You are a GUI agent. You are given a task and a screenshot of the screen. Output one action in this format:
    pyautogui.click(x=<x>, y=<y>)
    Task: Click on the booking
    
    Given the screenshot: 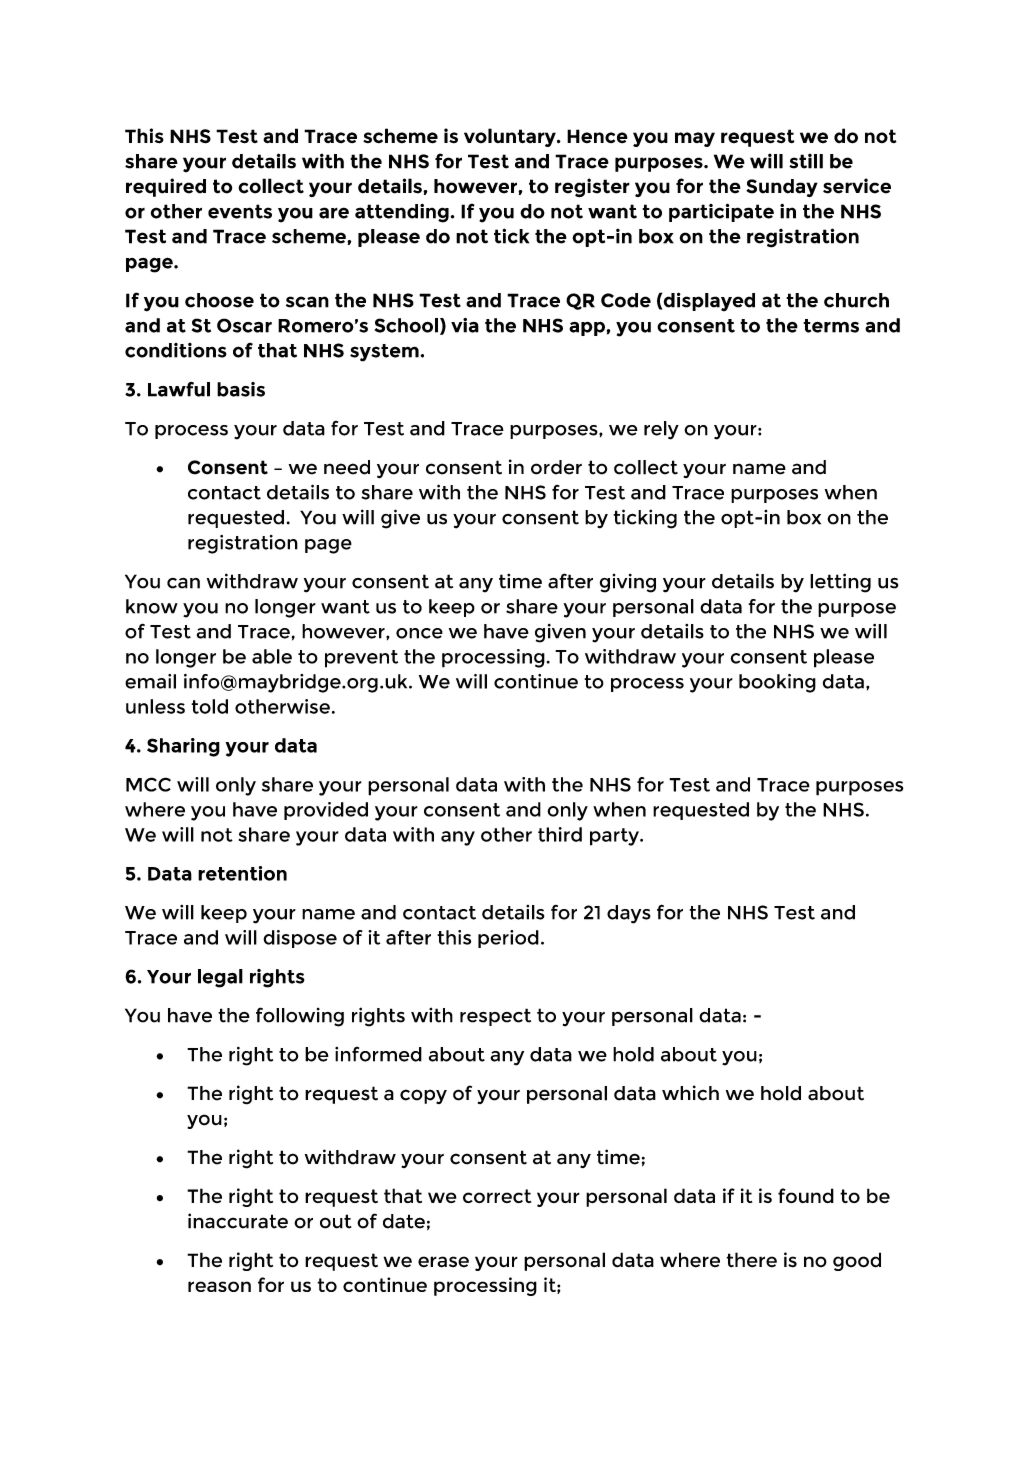 What is the action you would take?
    pyautogui.click(x=777, y=683)
